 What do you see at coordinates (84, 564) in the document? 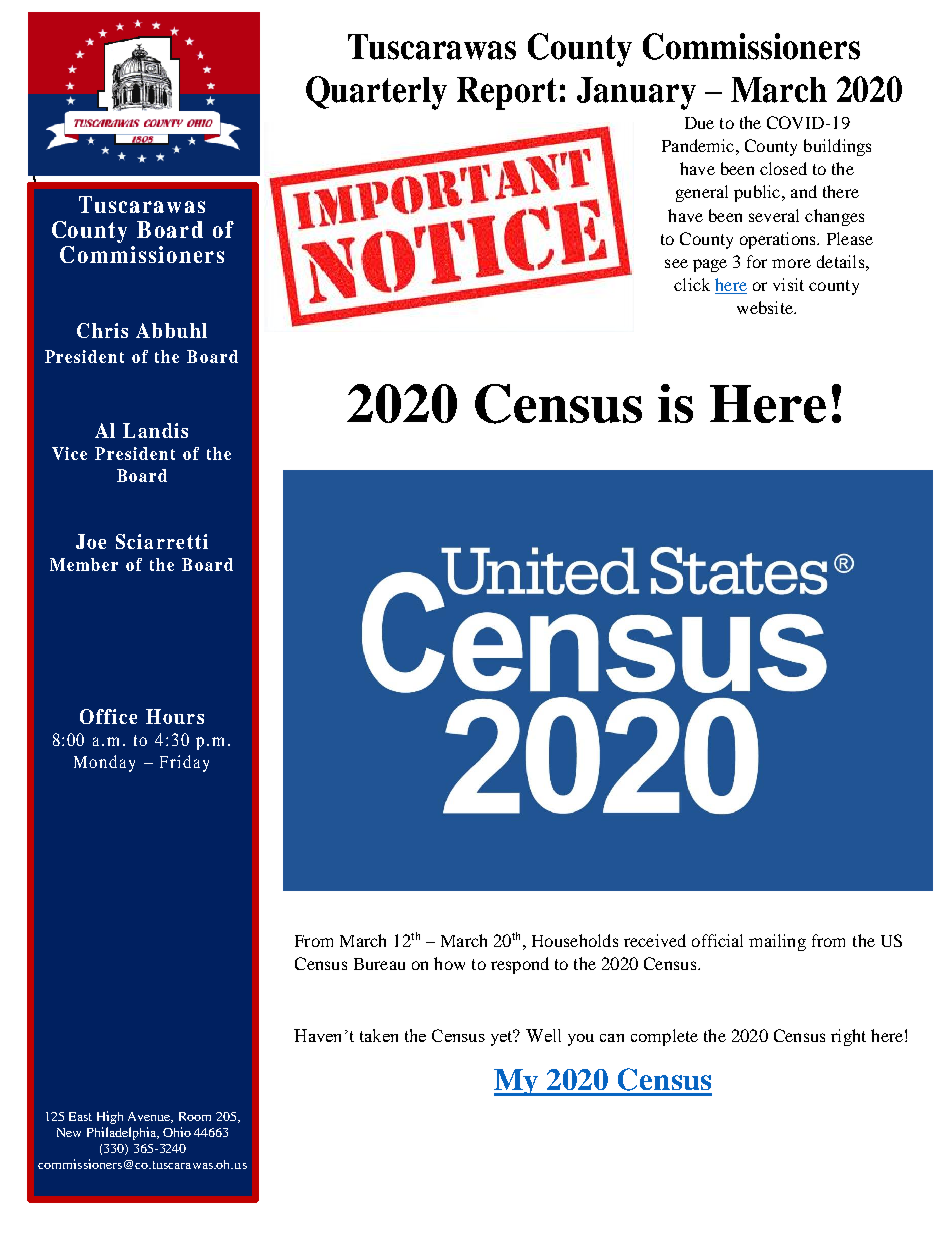
I see `Member` at bounding box center [84, 564].
